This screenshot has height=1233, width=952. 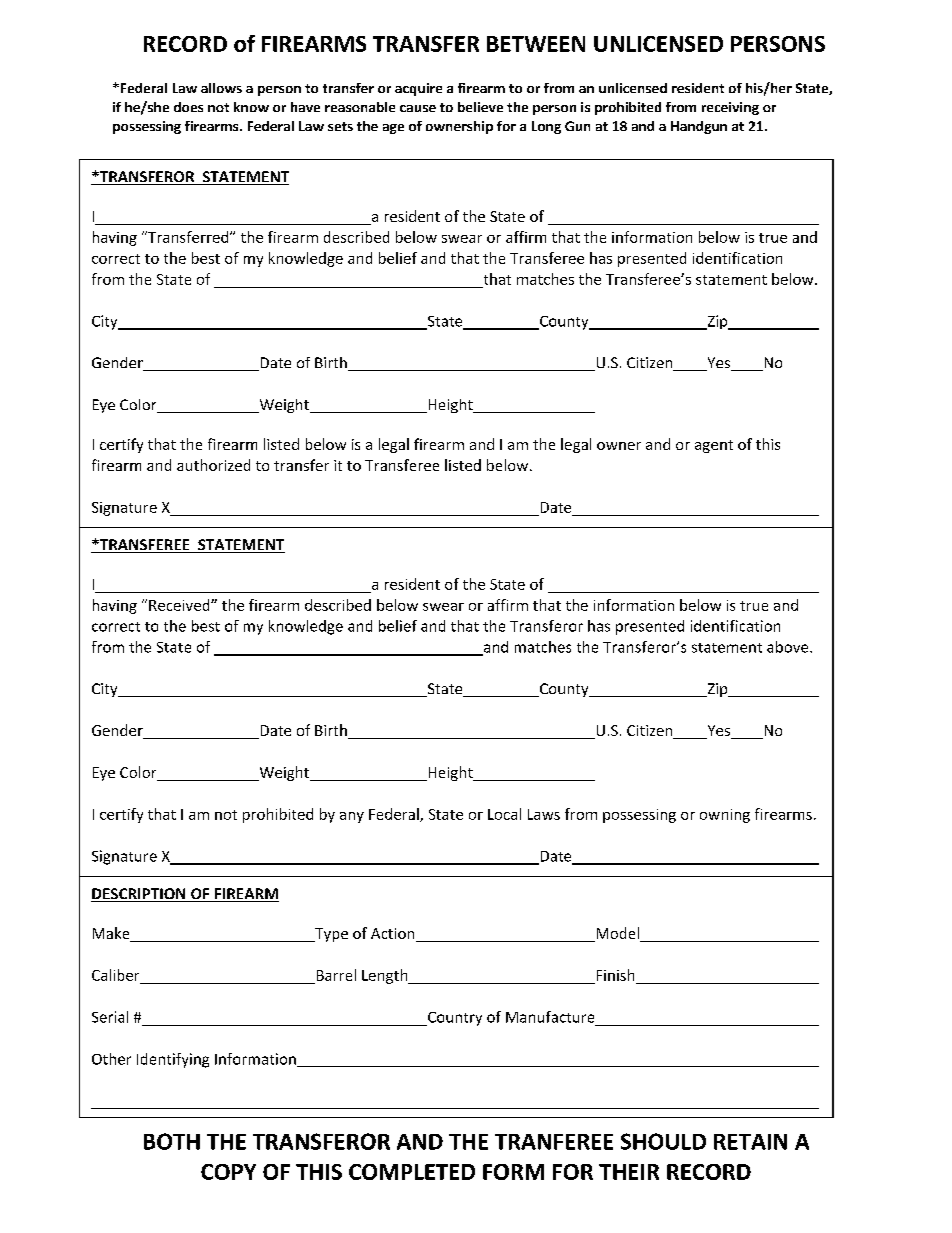 What do you see at coordinates (546, 127) in the screenshot?
I see `Long` at bounding box center [546, 127].
